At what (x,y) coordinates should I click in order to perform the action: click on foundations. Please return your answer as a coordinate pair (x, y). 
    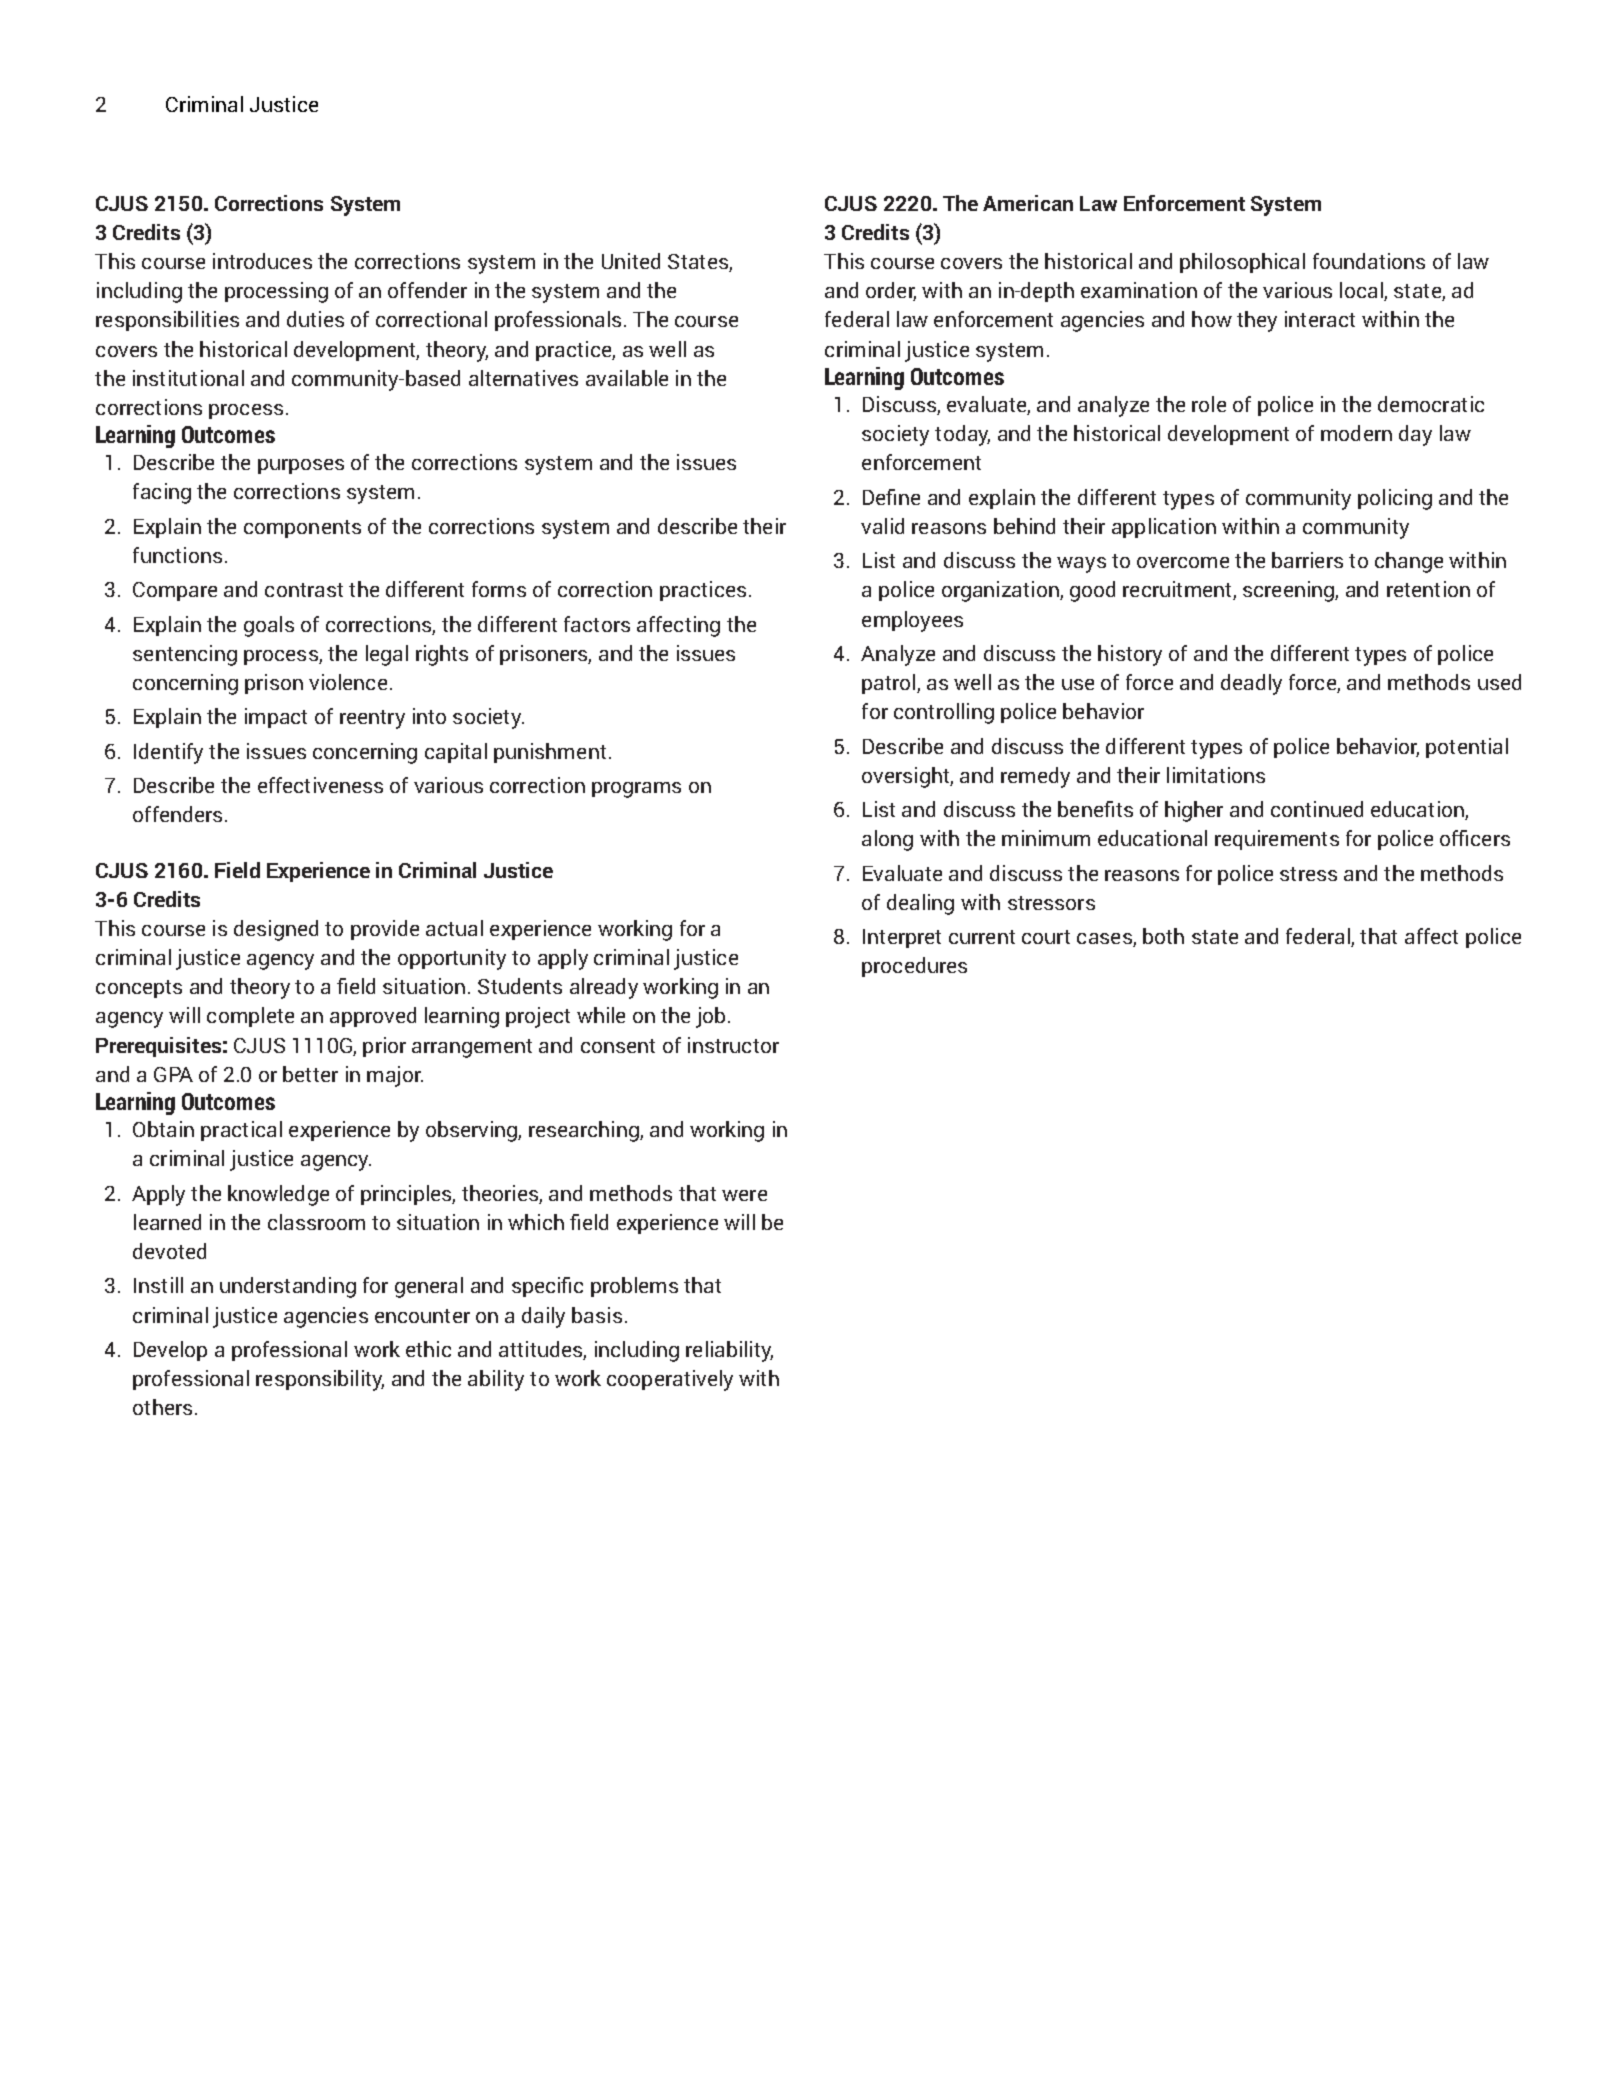
    Looking at the image, I should click on (1369, 261).
